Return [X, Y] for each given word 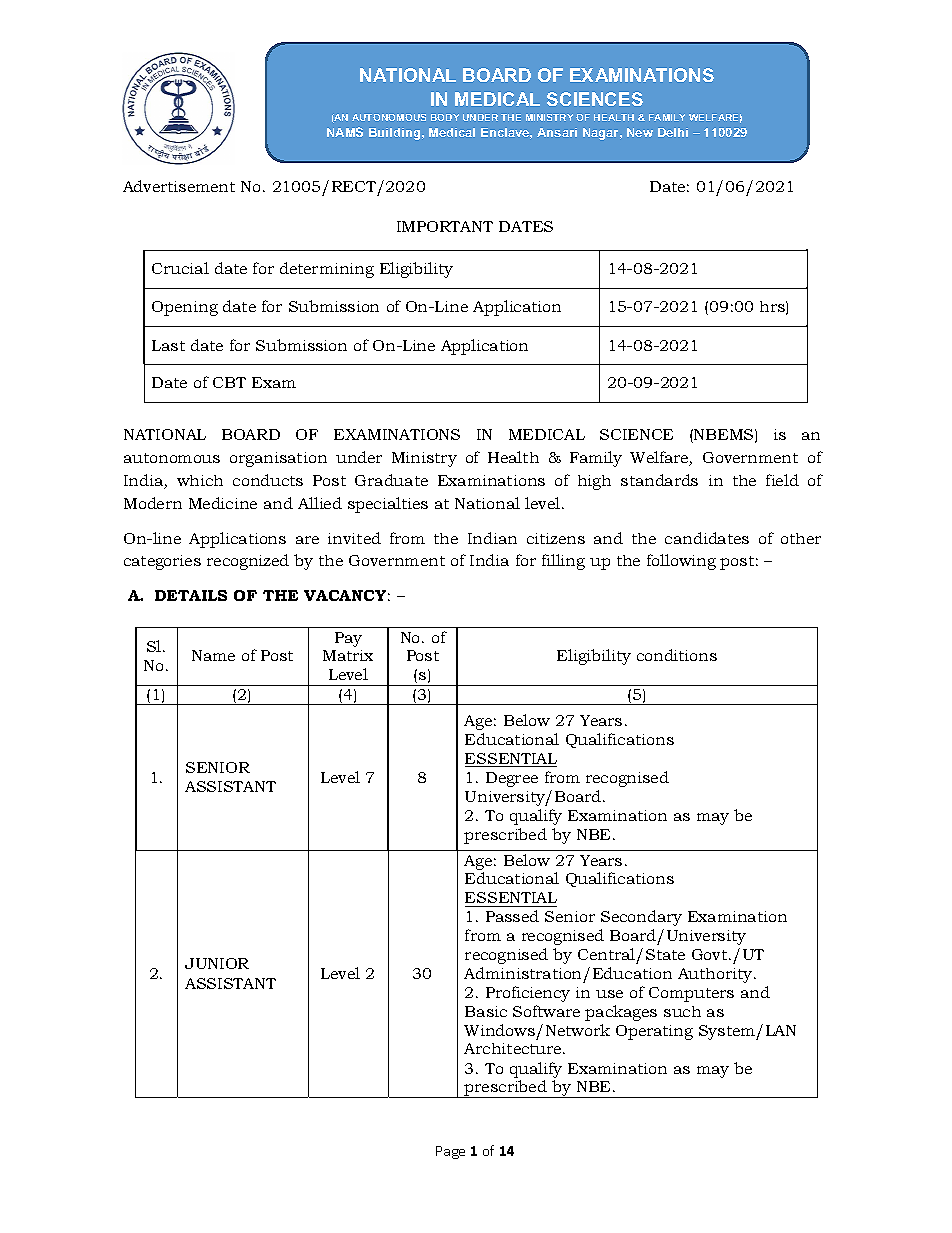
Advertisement [179, 186]
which [200, 480]
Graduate [391, 480]
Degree [512, 779]
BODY [445, 117]
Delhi [673, 132]
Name [213, 655]
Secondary [641, 918]
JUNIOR [217, 963]
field [782, 480]
